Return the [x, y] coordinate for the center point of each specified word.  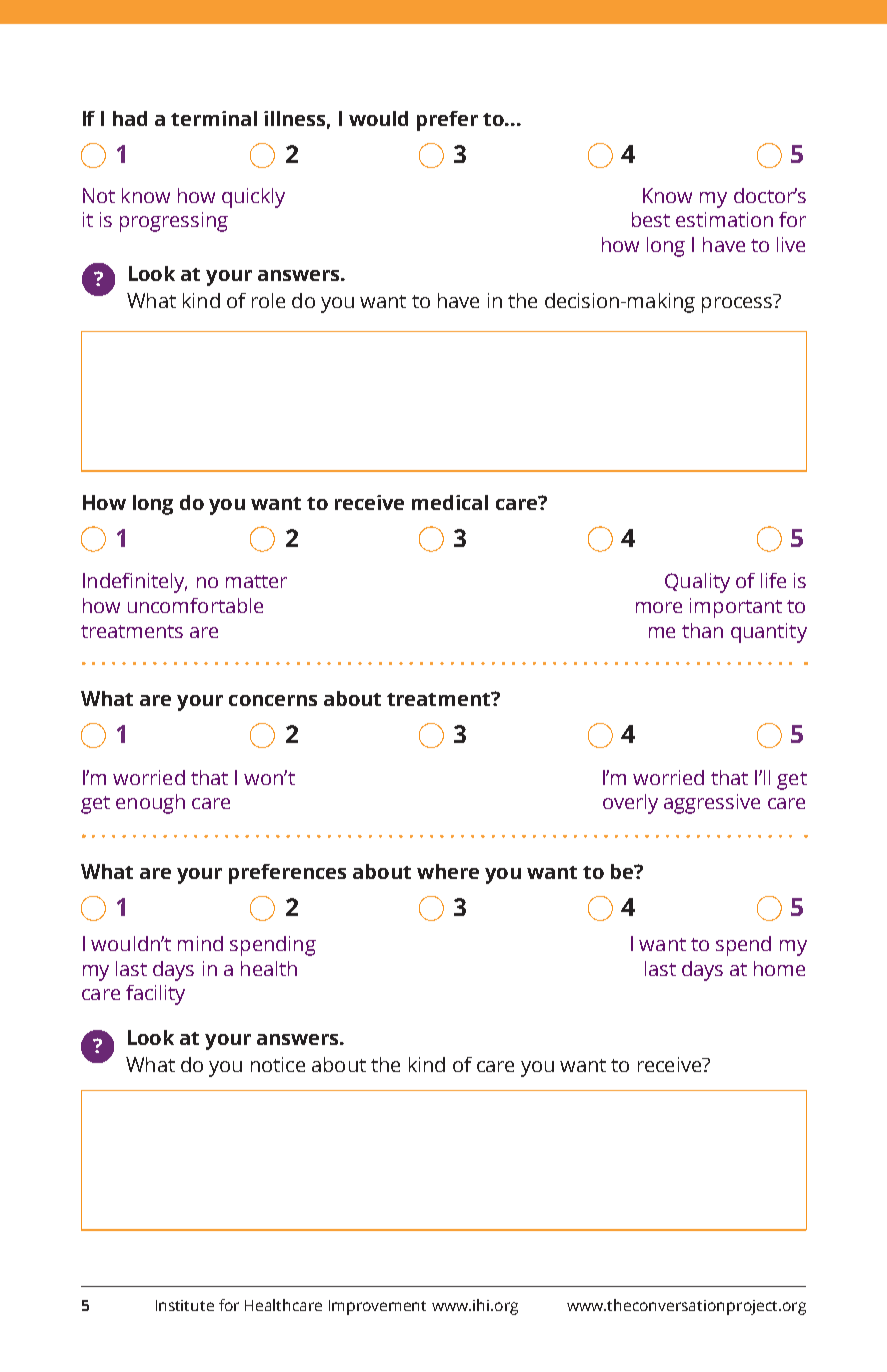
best [651, 219]
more [659, 607]
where [448, 871]
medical [450, 502]
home [779, 968]
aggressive [712, 804]
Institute [185, 1305]
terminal [214, 118]
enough [150, 804]
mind [200, 943]
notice [278, 1064]
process [737, 305]
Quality [697, 583]
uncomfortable [195, 605]
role [268, 300]
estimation [724, 219]
